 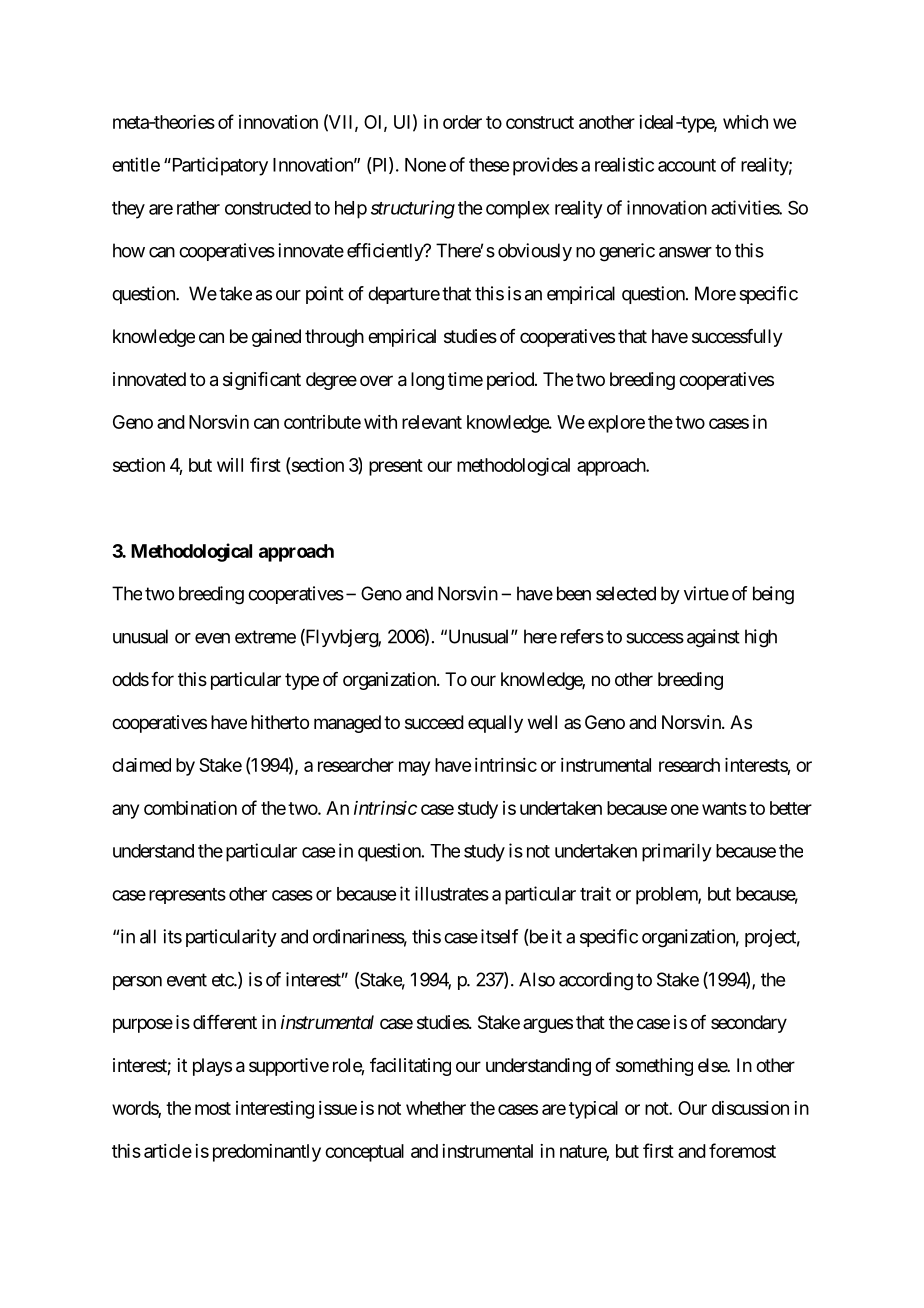 I want to click on against, so click(x=713, y=638).
